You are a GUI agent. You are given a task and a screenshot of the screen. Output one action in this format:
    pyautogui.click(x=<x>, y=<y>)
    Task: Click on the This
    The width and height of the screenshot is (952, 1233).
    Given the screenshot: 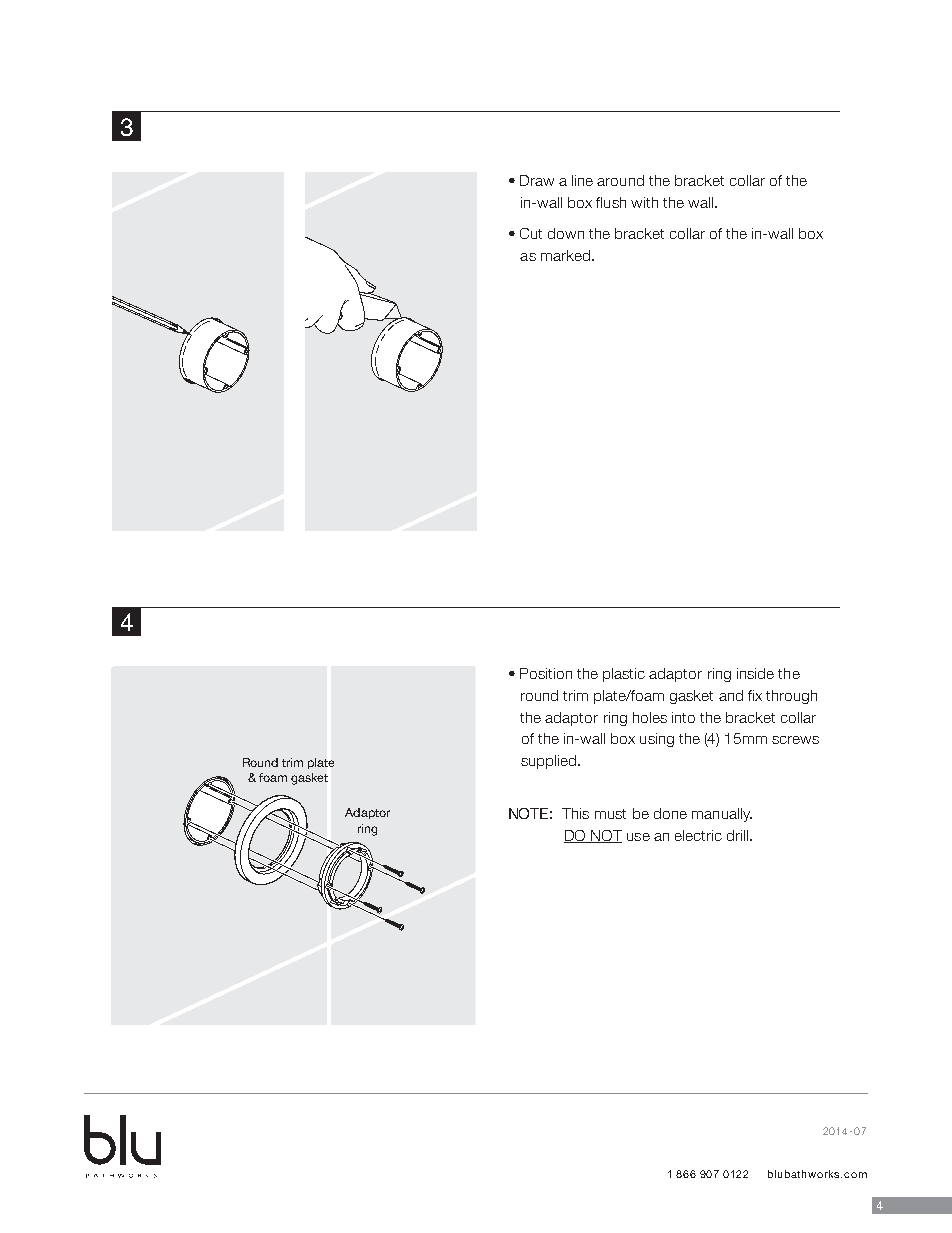 What is the action you would take?
    pyautogui.click(x=575, y=813)
